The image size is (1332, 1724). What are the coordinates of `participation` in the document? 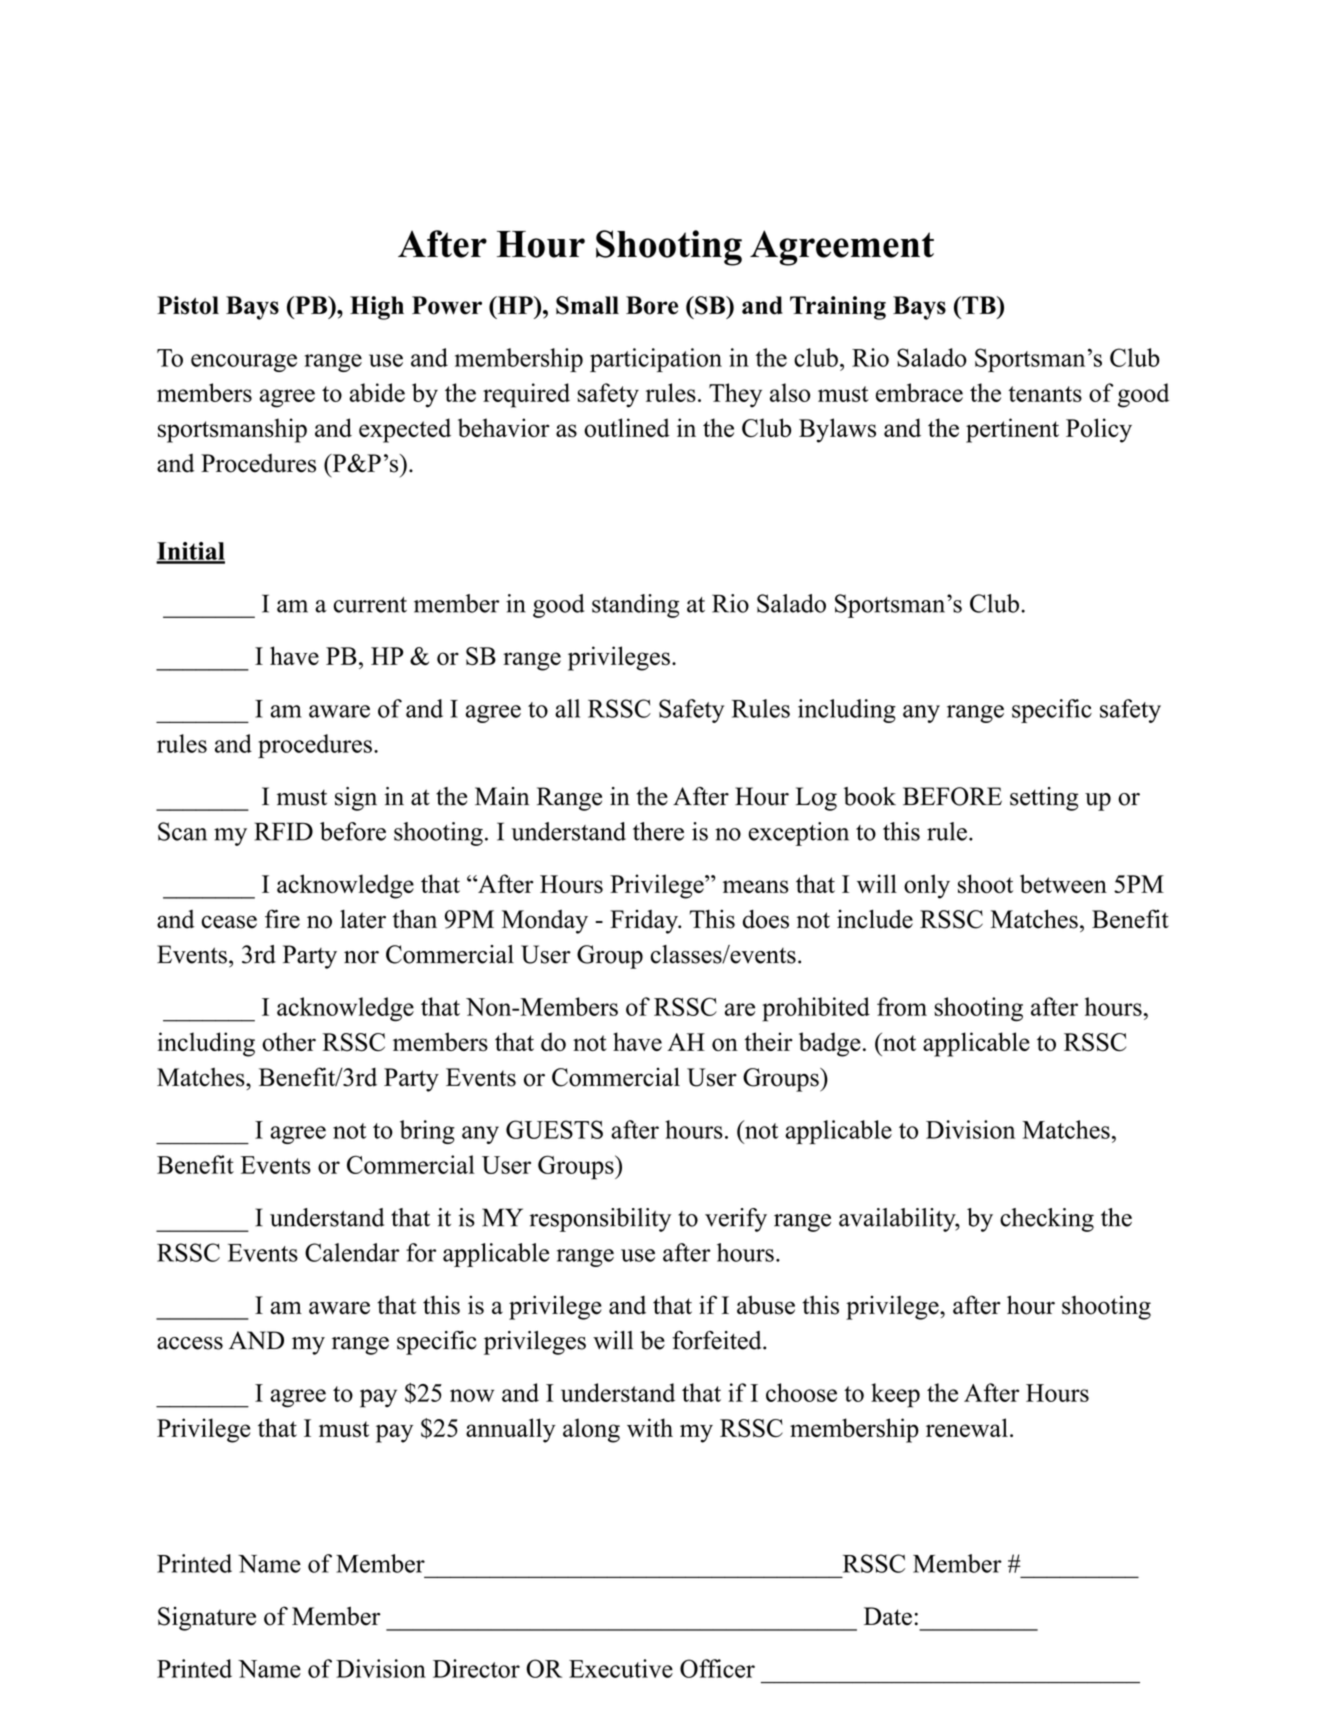 It's located at (656, 360).
